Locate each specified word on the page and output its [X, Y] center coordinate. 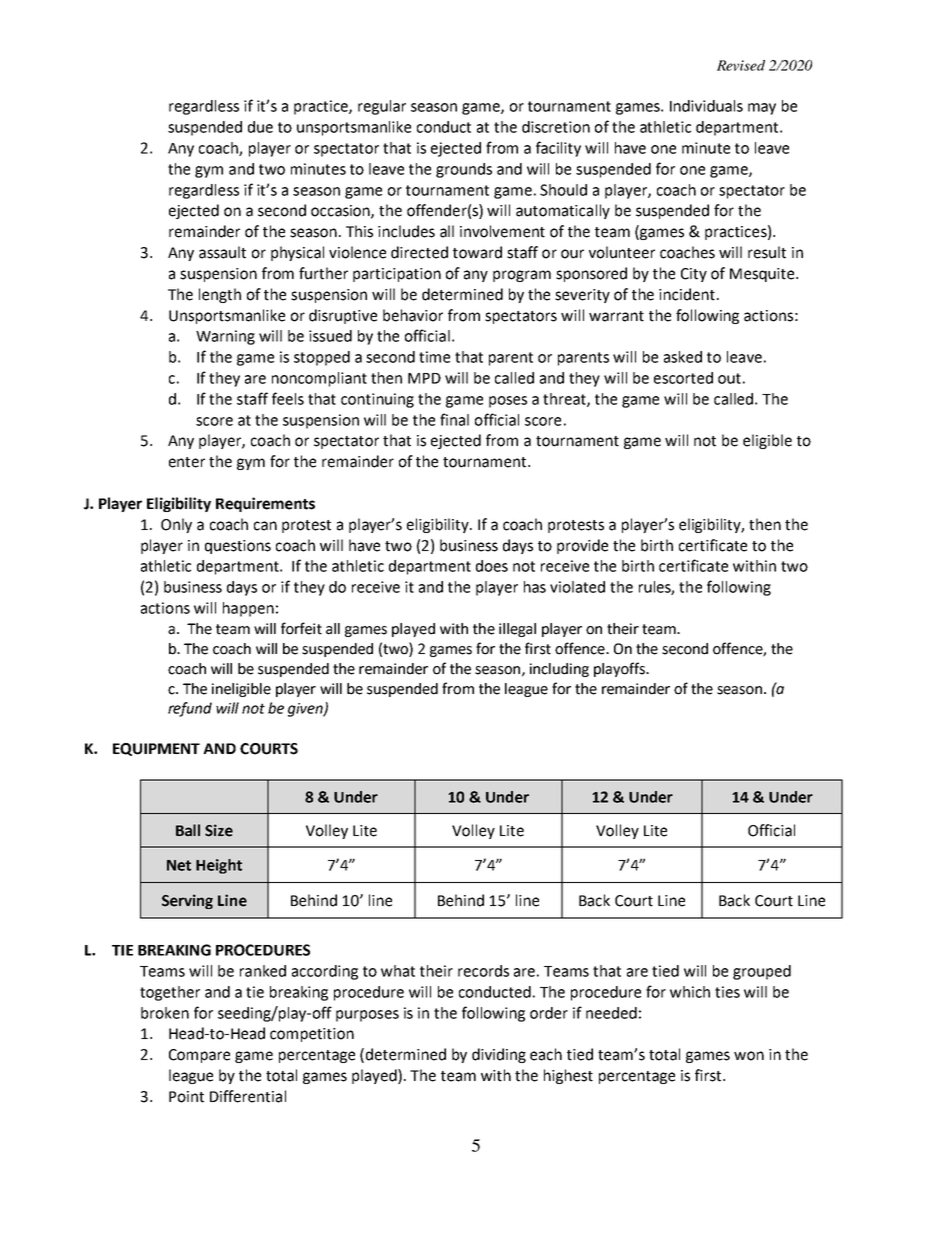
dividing [499, 1055]
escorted [683, 378]
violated [577, 587]
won [749, 1056]
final [454, 419]
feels [288, 398]
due [260, 127]
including [559, 670]
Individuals [706, 106]
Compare [199, 1056]
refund [190, 709]
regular [382, 107]
